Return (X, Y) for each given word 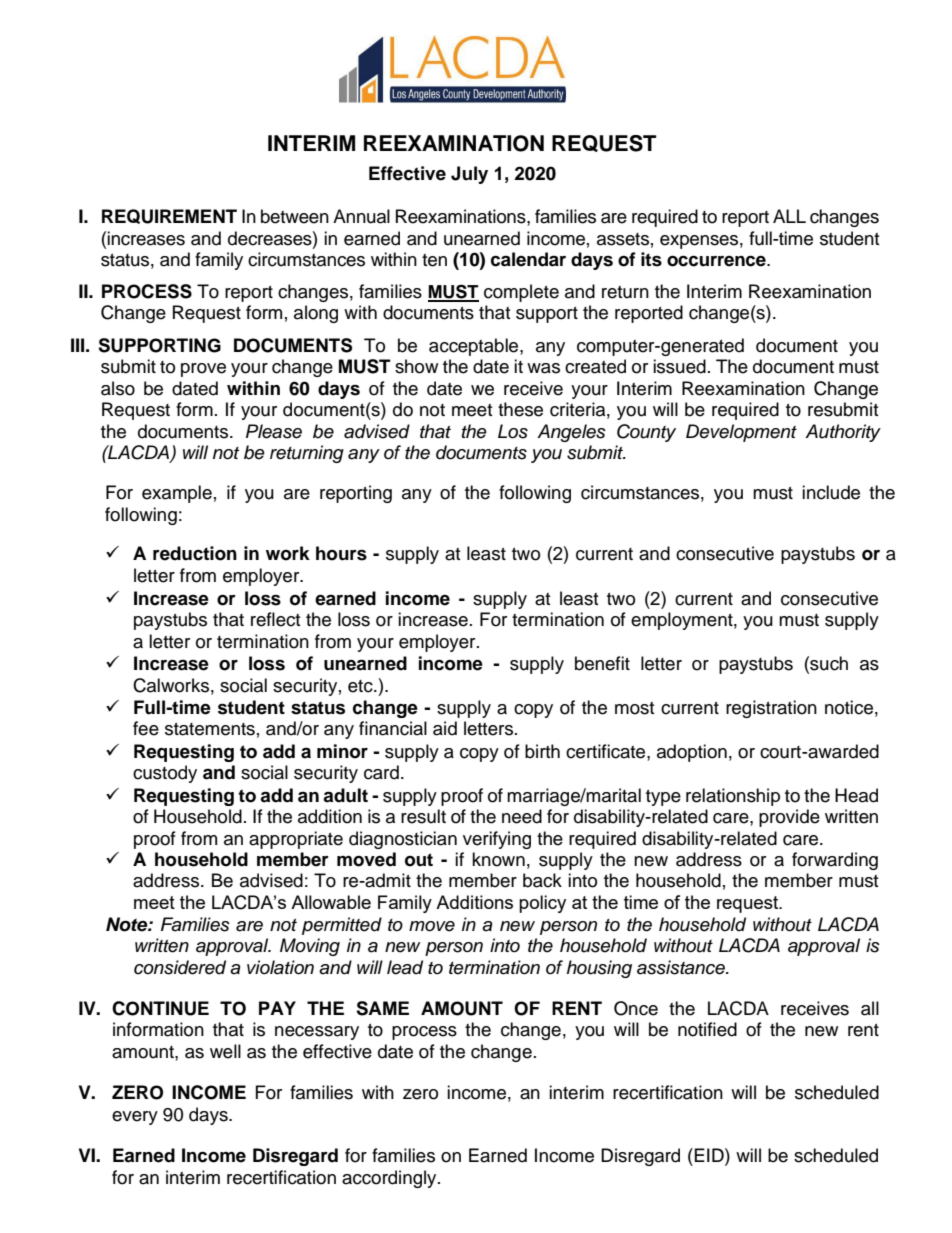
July (469, 175)
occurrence (717, 261)
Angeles (571, 433)
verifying (497, 840)
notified (707, 1029)
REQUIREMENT (169, 216)
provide (789, 818)
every (135, 1118)
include (831, 492)
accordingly (390, 1179)
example (177, 494)
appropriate (296, 840)
